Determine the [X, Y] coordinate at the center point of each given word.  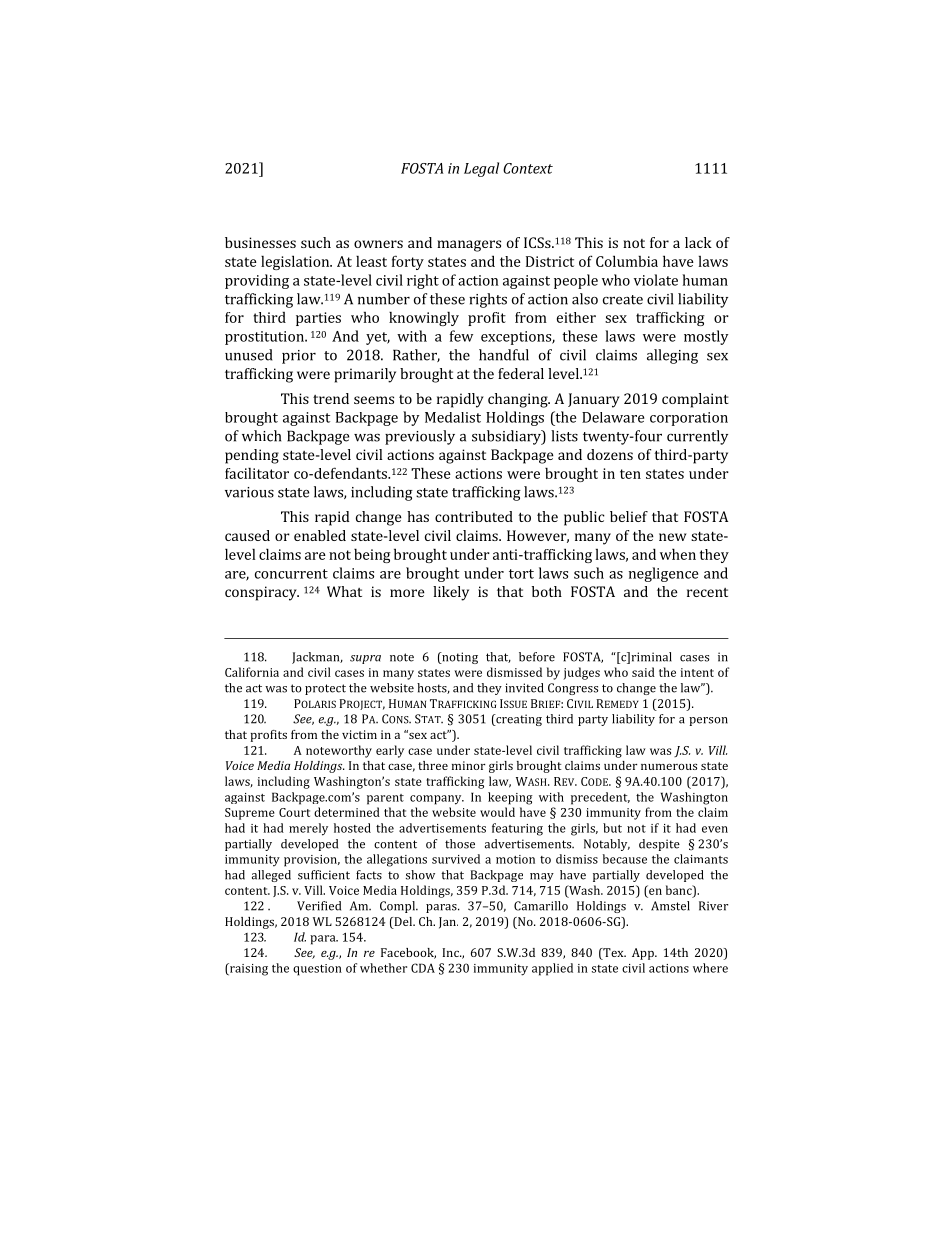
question [317, 970]
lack [698, 242]
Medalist [453, 417]
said [643, 672]
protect [325, 689]
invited [524, 688]
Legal [481, 169]
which [261, 436]
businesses [260, 242]
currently [697, 437]
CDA [423, 968]
